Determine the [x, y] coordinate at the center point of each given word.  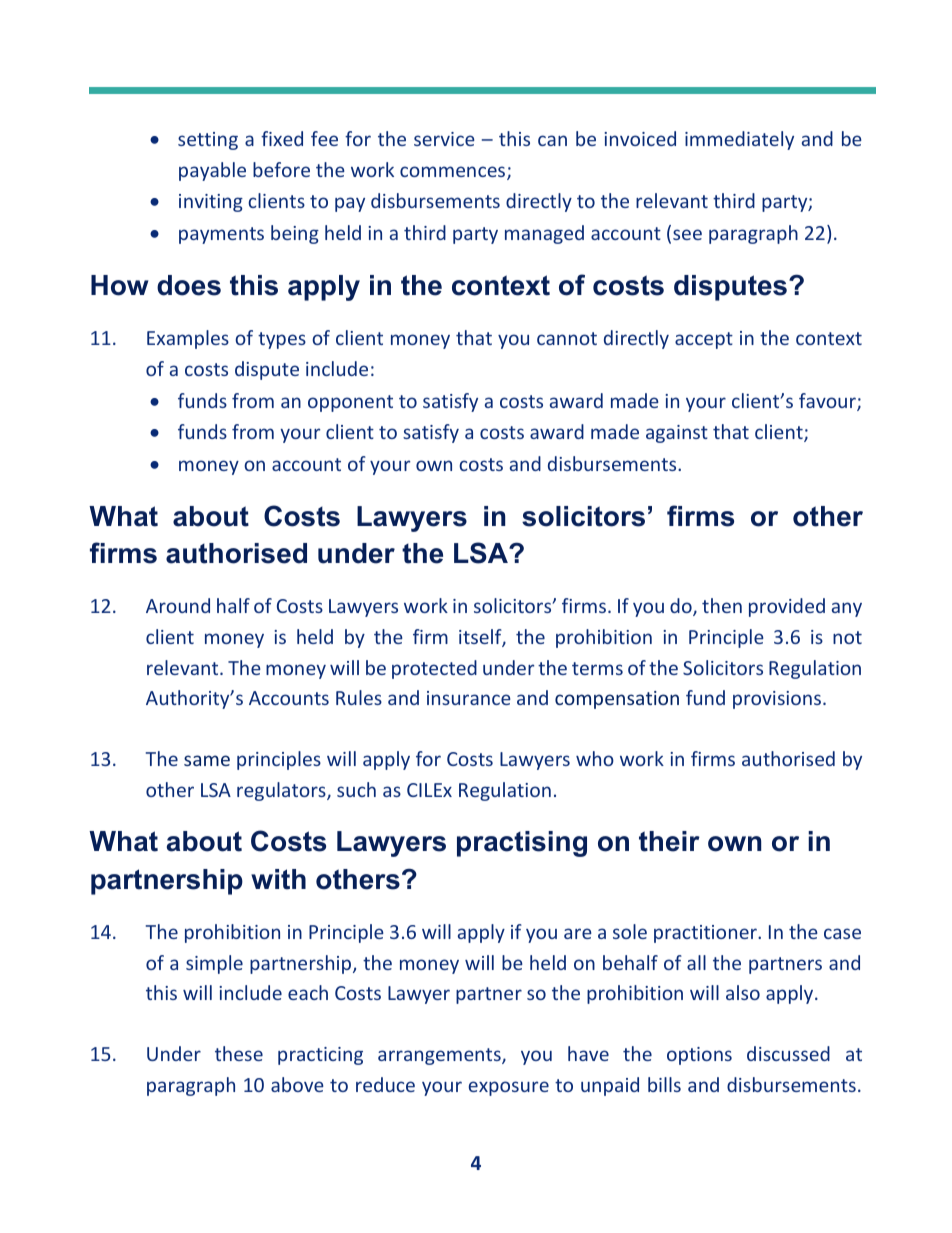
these [239, 1053]
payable [212, 171]
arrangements [440, 1056]
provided [787, 607]
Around [178, 605]
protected [434, 669]
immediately [739, 140]
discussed [788, 1053]
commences [454, 173]
